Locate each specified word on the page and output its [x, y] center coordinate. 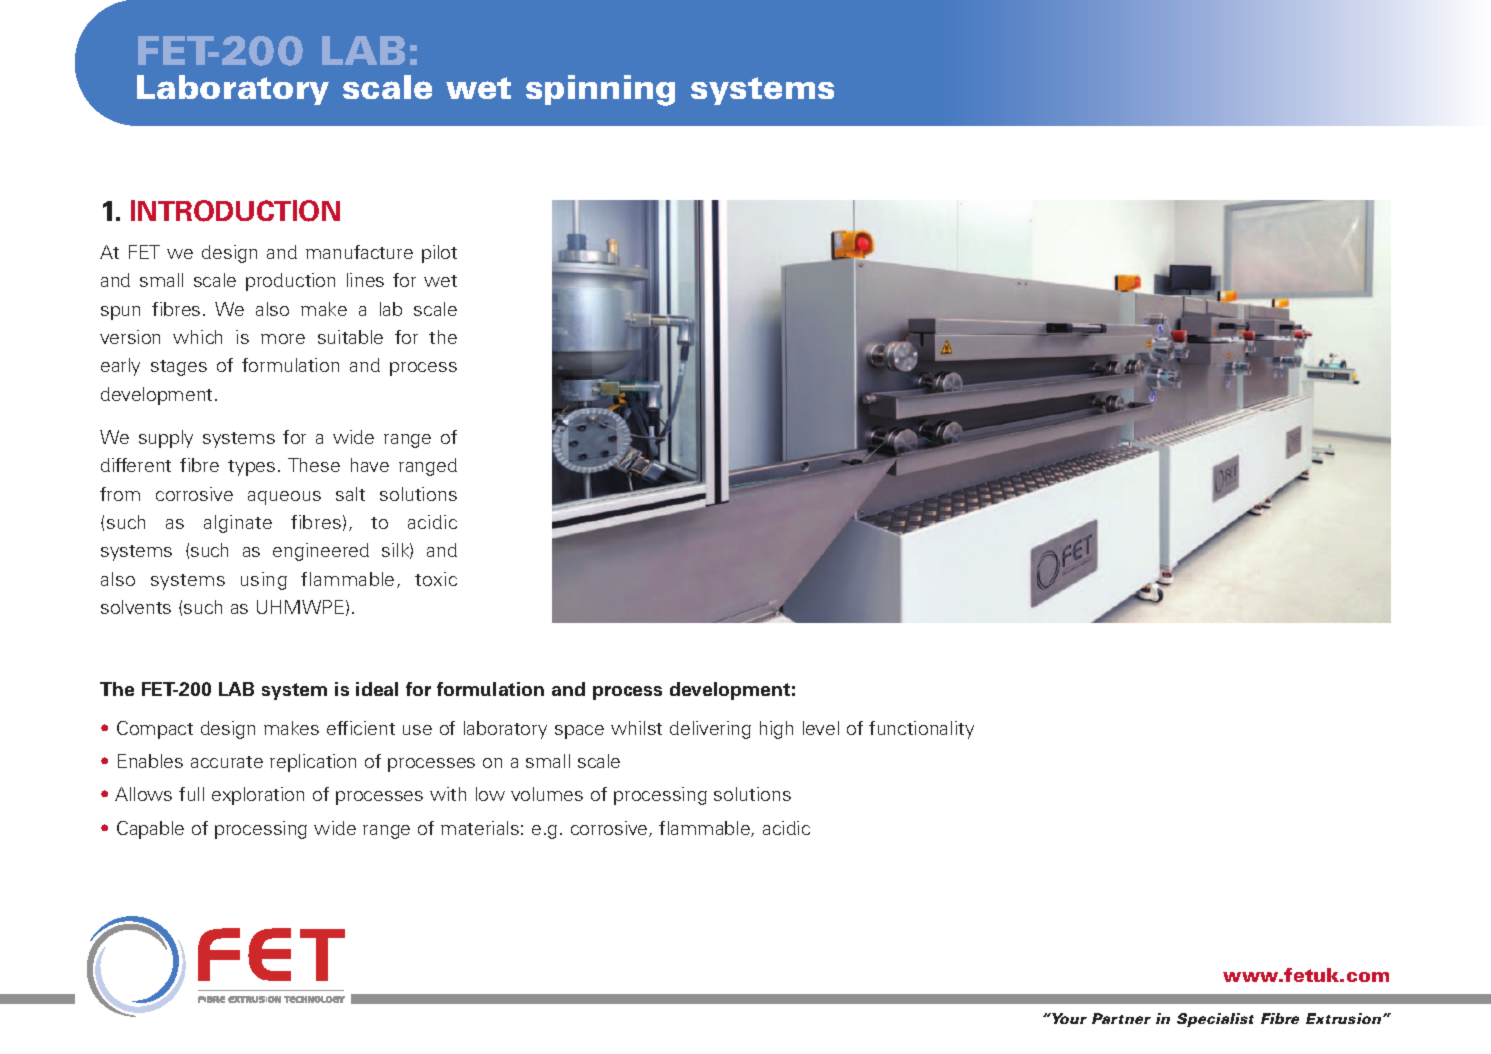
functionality [921, 730]
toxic [436, 579]
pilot [439, 254]
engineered [321, 552]
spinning [600, 90]
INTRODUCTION [235, 211]
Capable [150, 830]
